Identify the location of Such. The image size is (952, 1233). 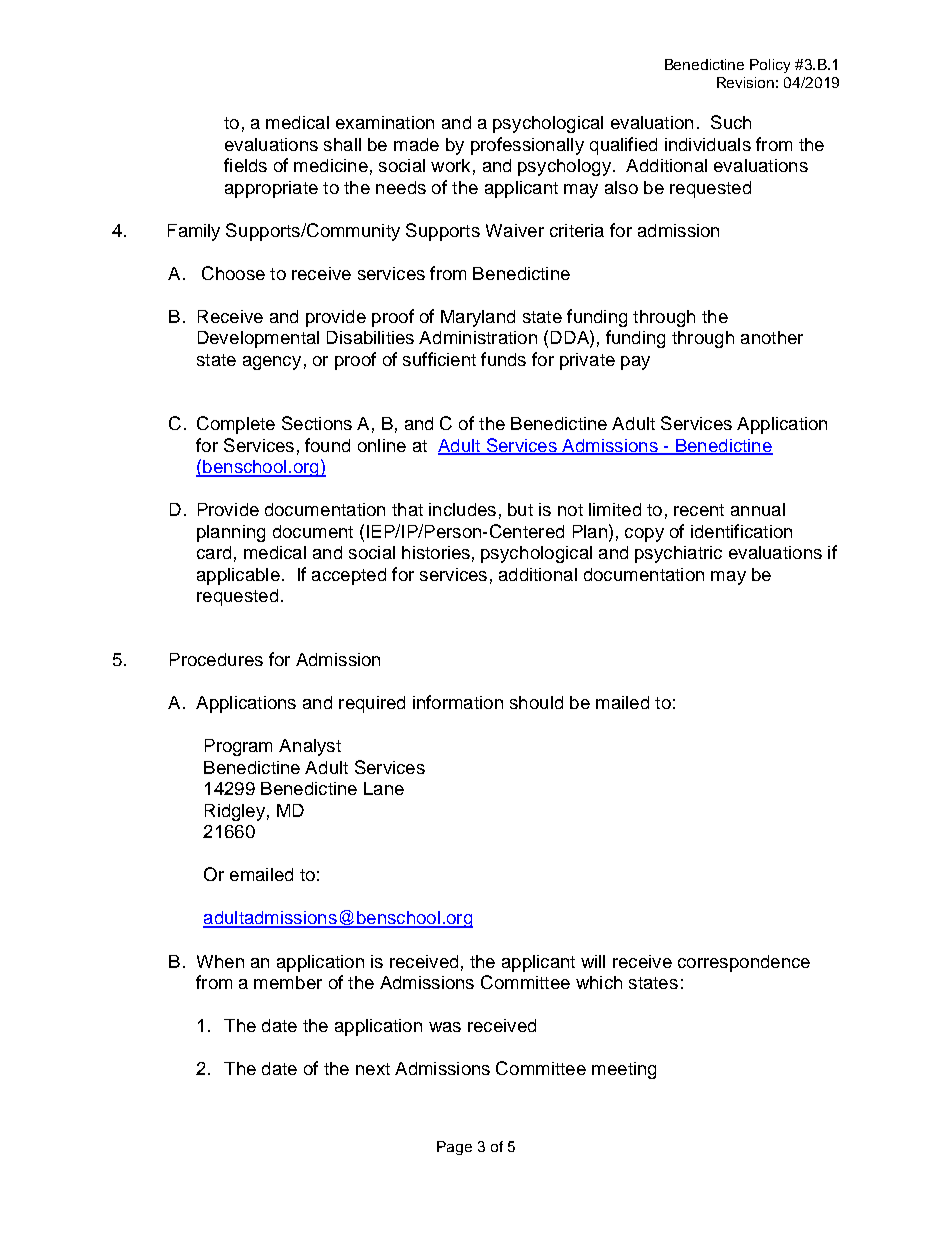
(731, 122).
